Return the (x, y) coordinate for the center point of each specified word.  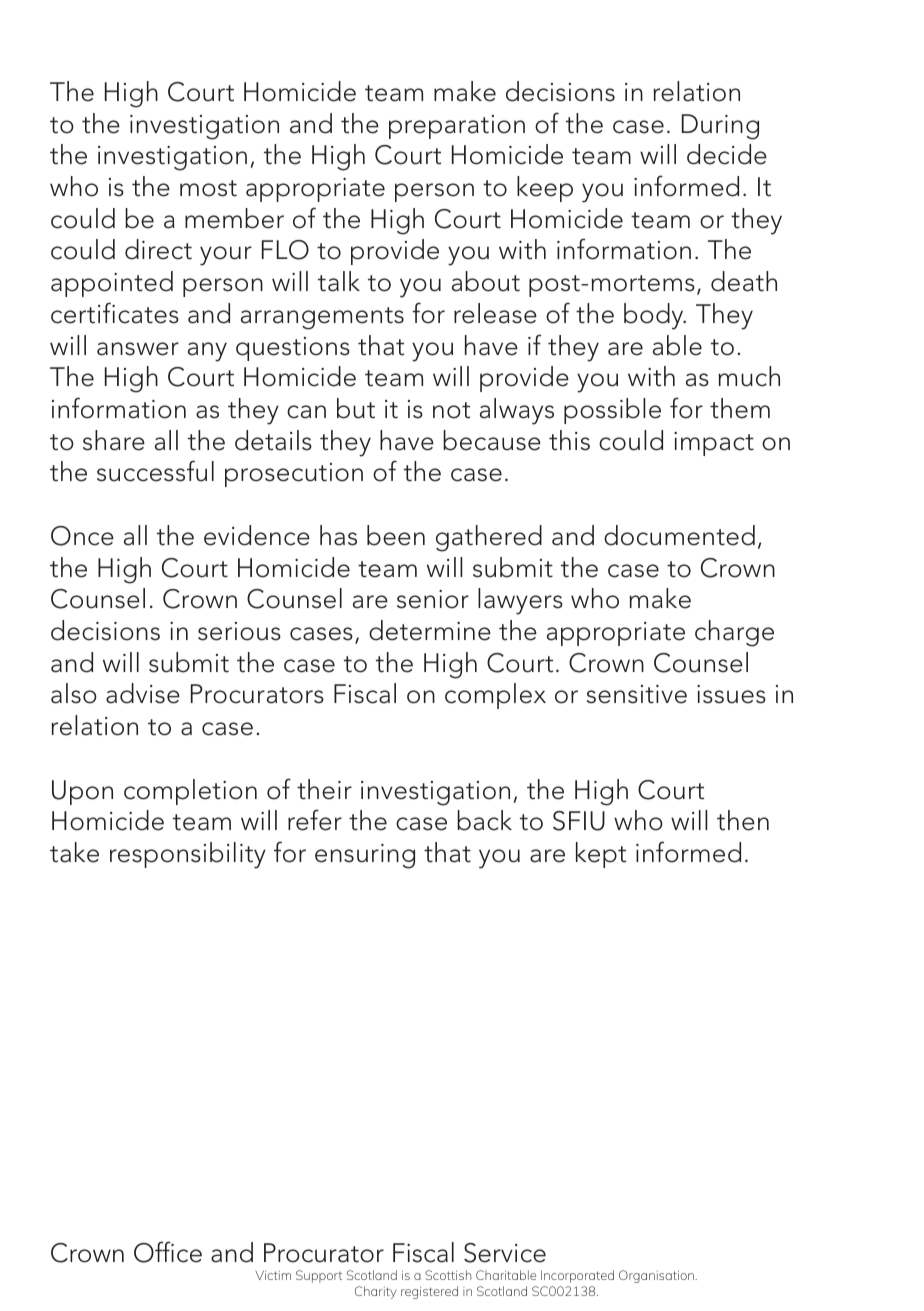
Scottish (448, 1275)
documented (679, 535)
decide (727, 154)
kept (601, 855)
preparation (457, 127)
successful (155, 471)
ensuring (365, 856)
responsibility (188, 855)
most (208, 188)
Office (168, 1252)
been (396, 535)
